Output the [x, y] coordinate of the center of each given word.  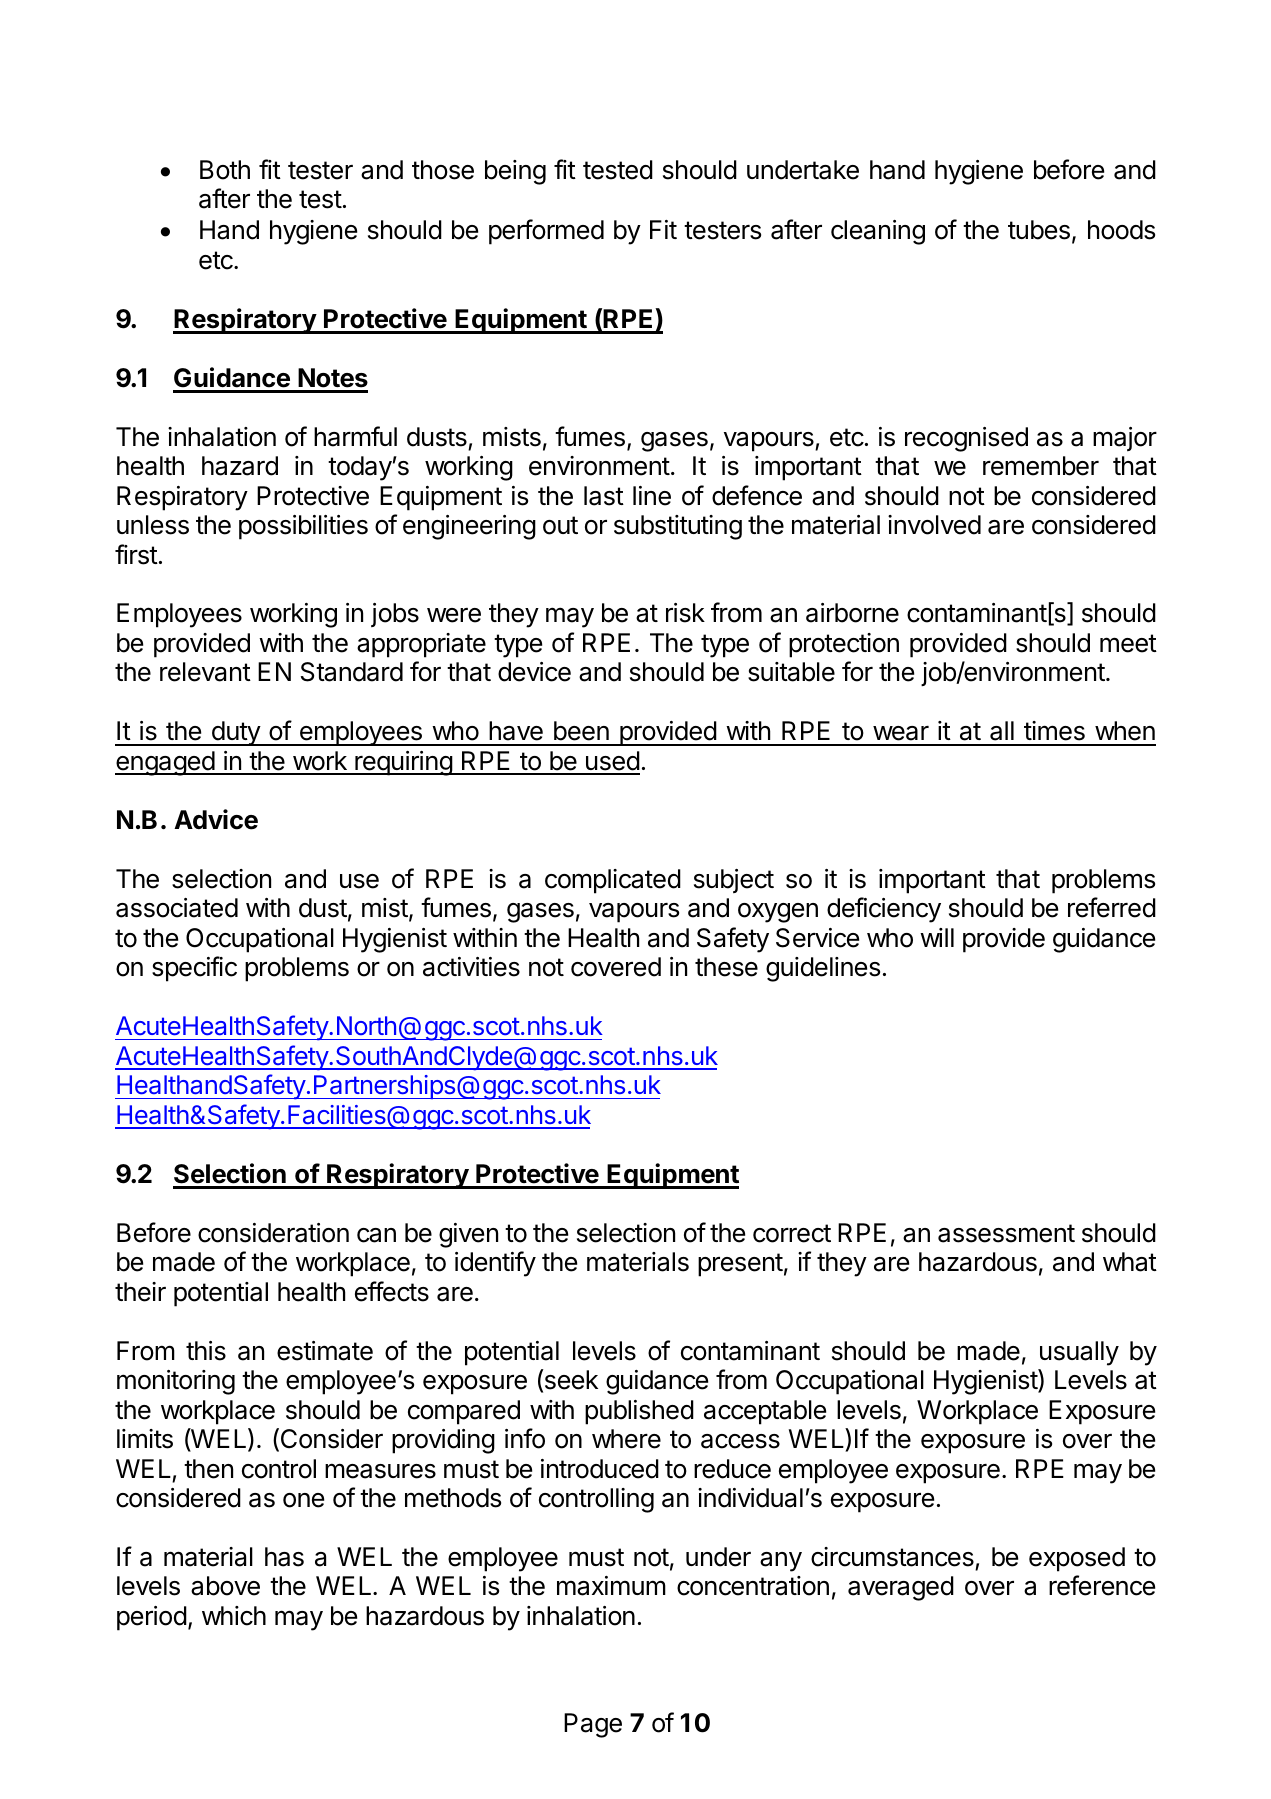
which [234, 1616]
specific [194, 969]
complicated [613, 881]
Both [225, 170]
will [937, 937]
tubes [1039, 230]
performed [546, 232]
